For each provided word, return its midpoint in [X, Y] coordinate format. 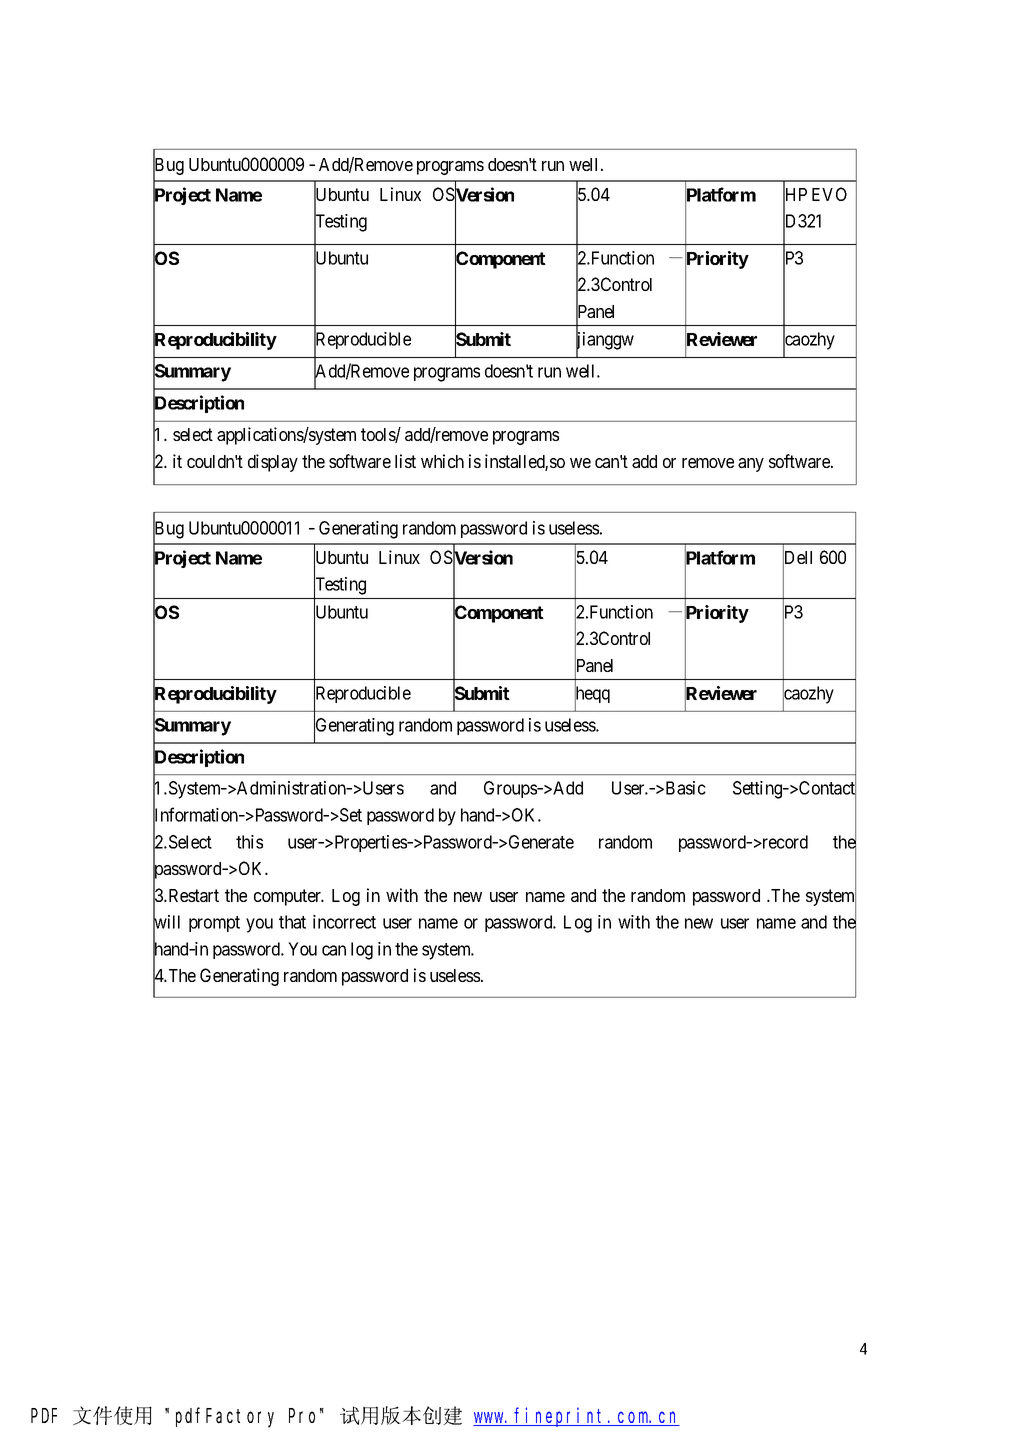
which [442, 461]
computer [289, 897]
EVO [829, 194]
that [292, 922]
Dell [797, 558]
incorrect [344, 922]
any [751, 465]
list [405, 461]
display [273, 463]
